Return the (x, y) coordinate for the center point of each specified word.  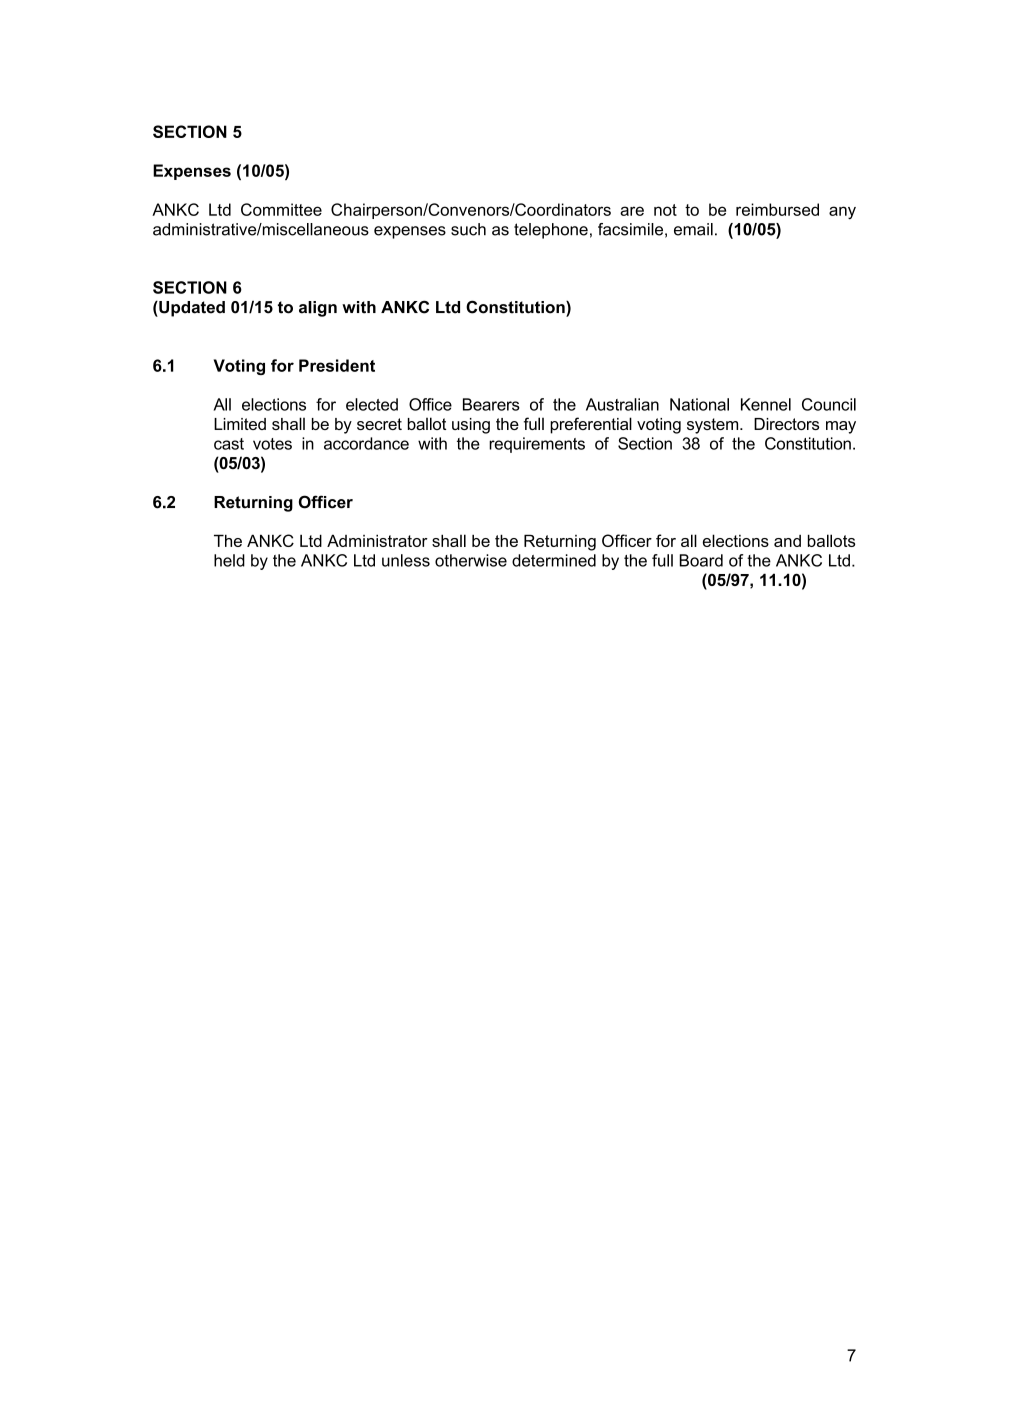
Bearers (491, 404)
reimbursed (777, 209)
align (318, 309)
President (337, 365)
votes (272, 444)
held (229, 560)
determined (554, 560)
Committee (281, 209)
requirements (537, 445)
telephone (551, 231)
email (693, 229)
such (468, 229)
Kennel (766, 404)
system (714, 426)
